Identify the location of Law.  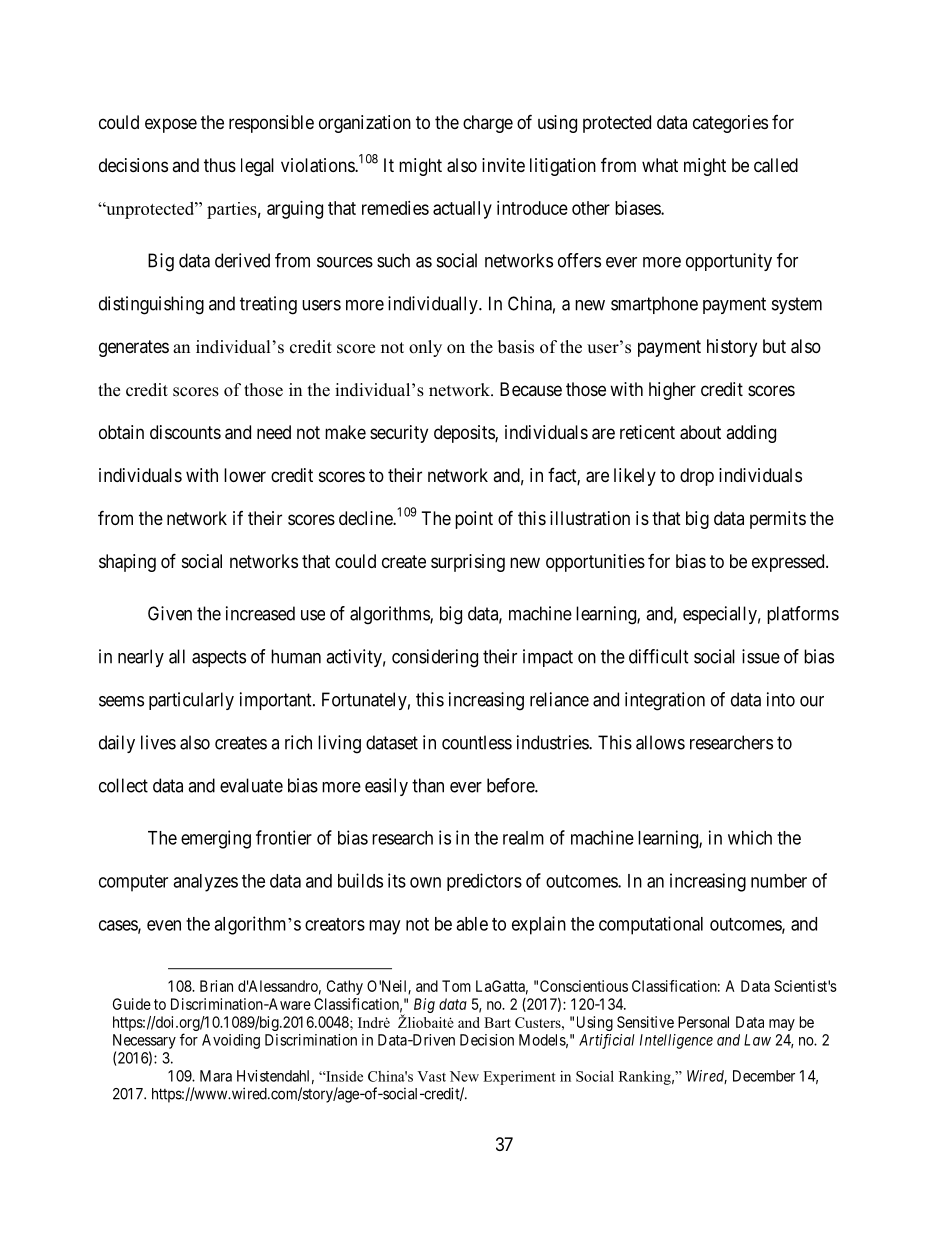
(757, 1040).
